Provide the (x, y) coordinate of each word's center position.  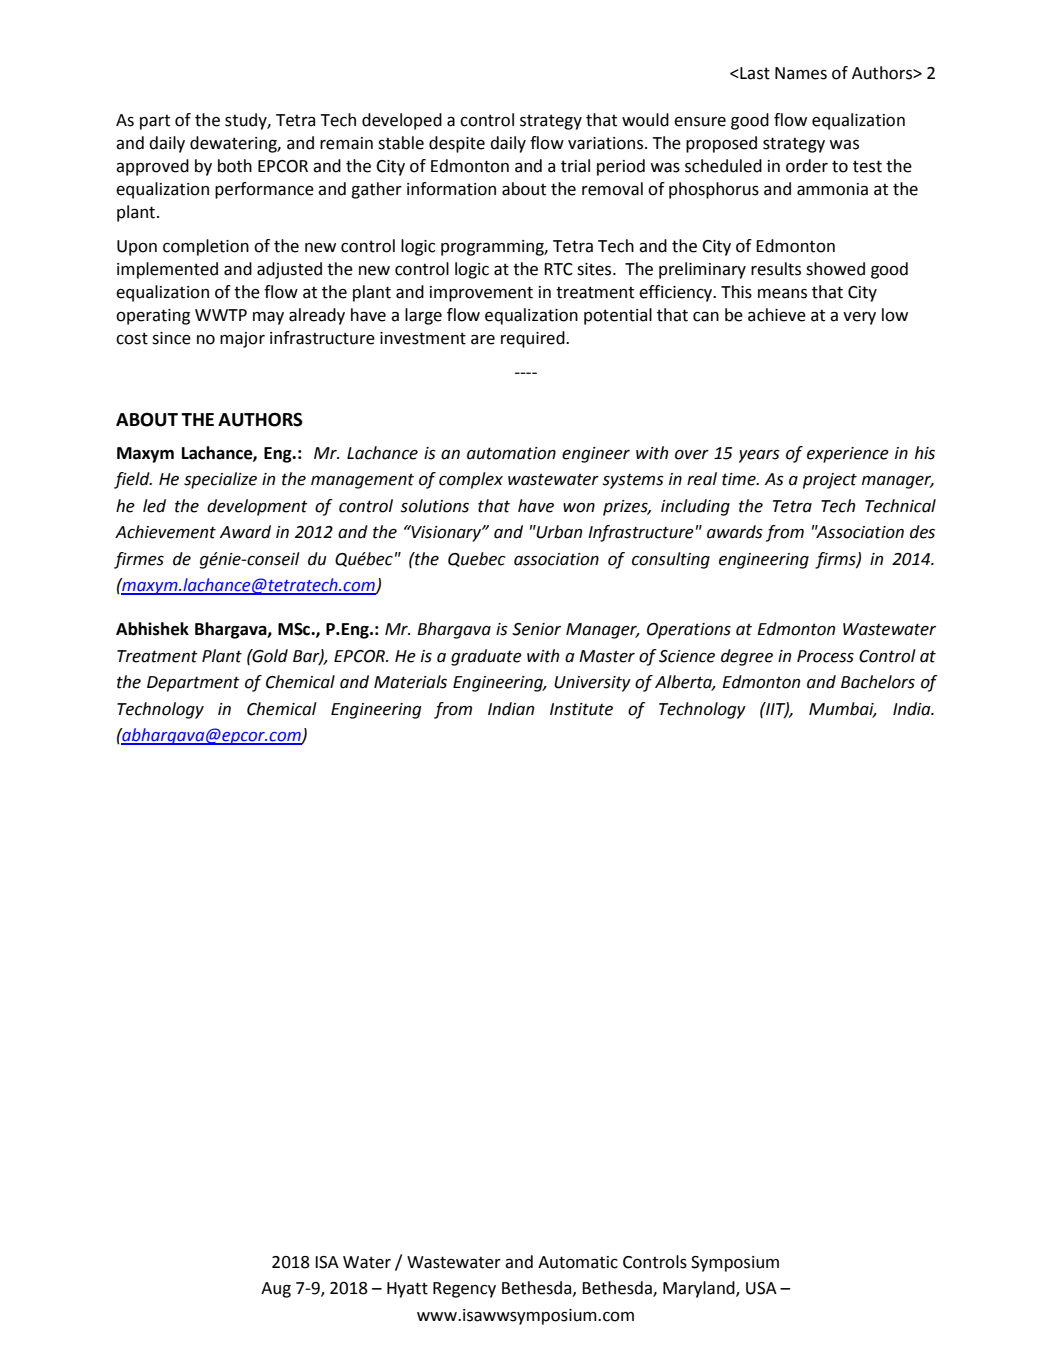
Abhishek (152, 629)
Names (801, 73)
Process (825, 656)
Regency (464, 1290)
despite (457, 144)
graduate (486, 657)
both (235, 166)
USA (761, 1288)
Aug (276, 1290)
